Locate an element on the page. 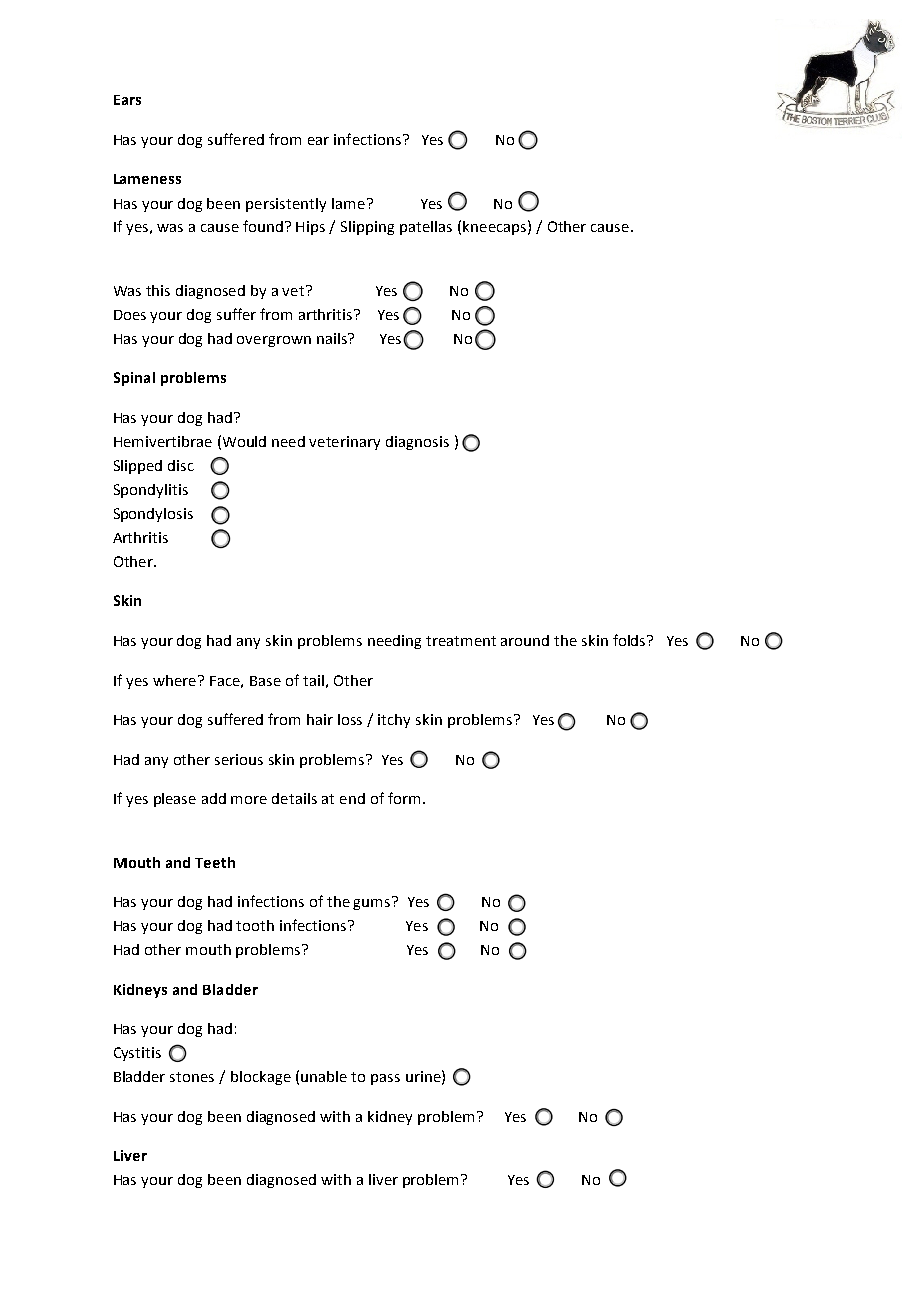 This image has height=1308, width=924. around is located at coordinates (525, 640).
